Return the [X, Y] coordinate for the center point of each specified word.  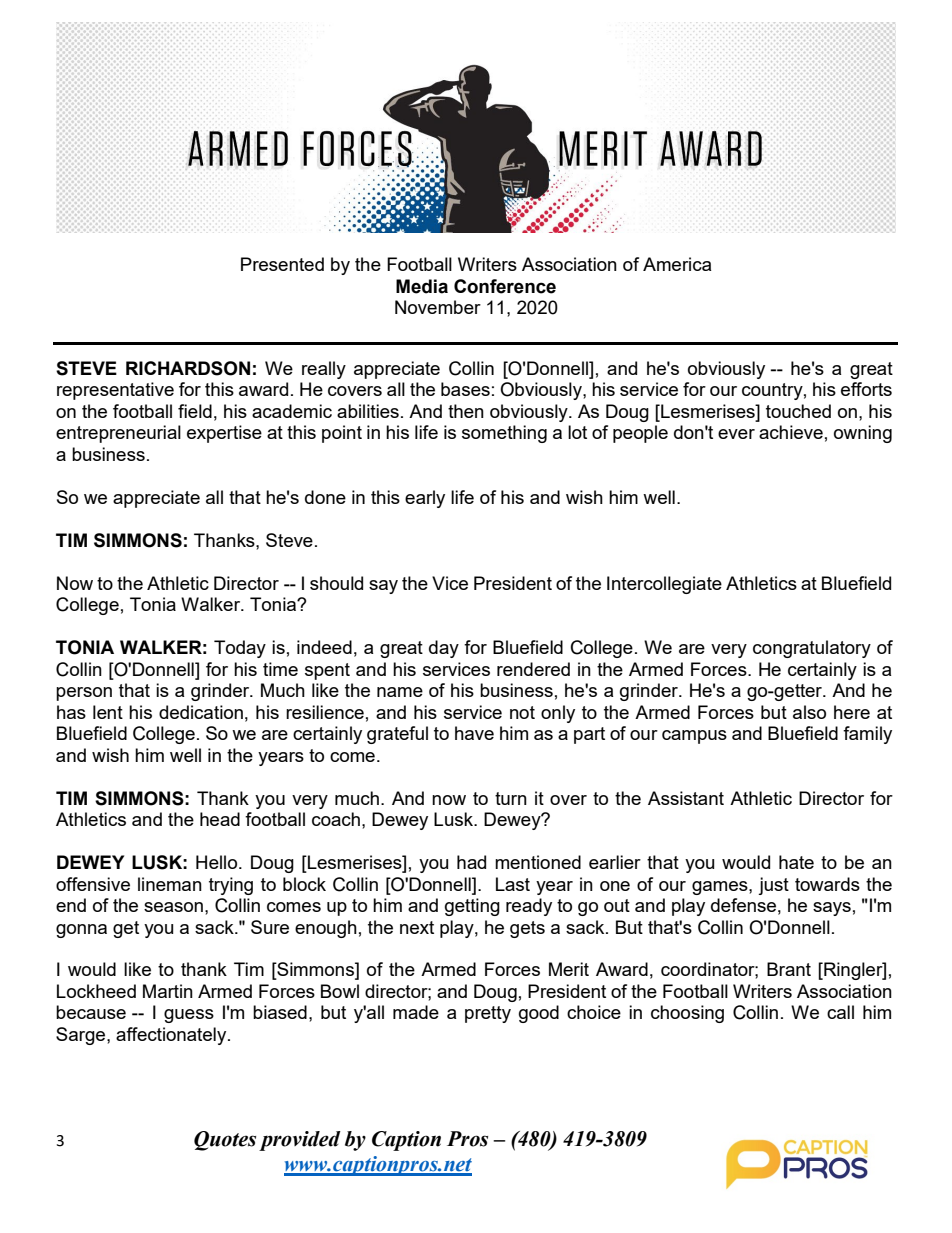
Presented [282, 264]
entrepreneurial [118, 434]
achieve [791, 432]
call [840, 1012]
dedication [201, 712]
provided [300, 1141]
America [677, 264]
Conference [505, 286]
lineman [170, 884]
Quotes [225, 1141]
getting [472, 907]
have [474, 733]
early [425, 499]
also [809, 712]
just [773, 886]
